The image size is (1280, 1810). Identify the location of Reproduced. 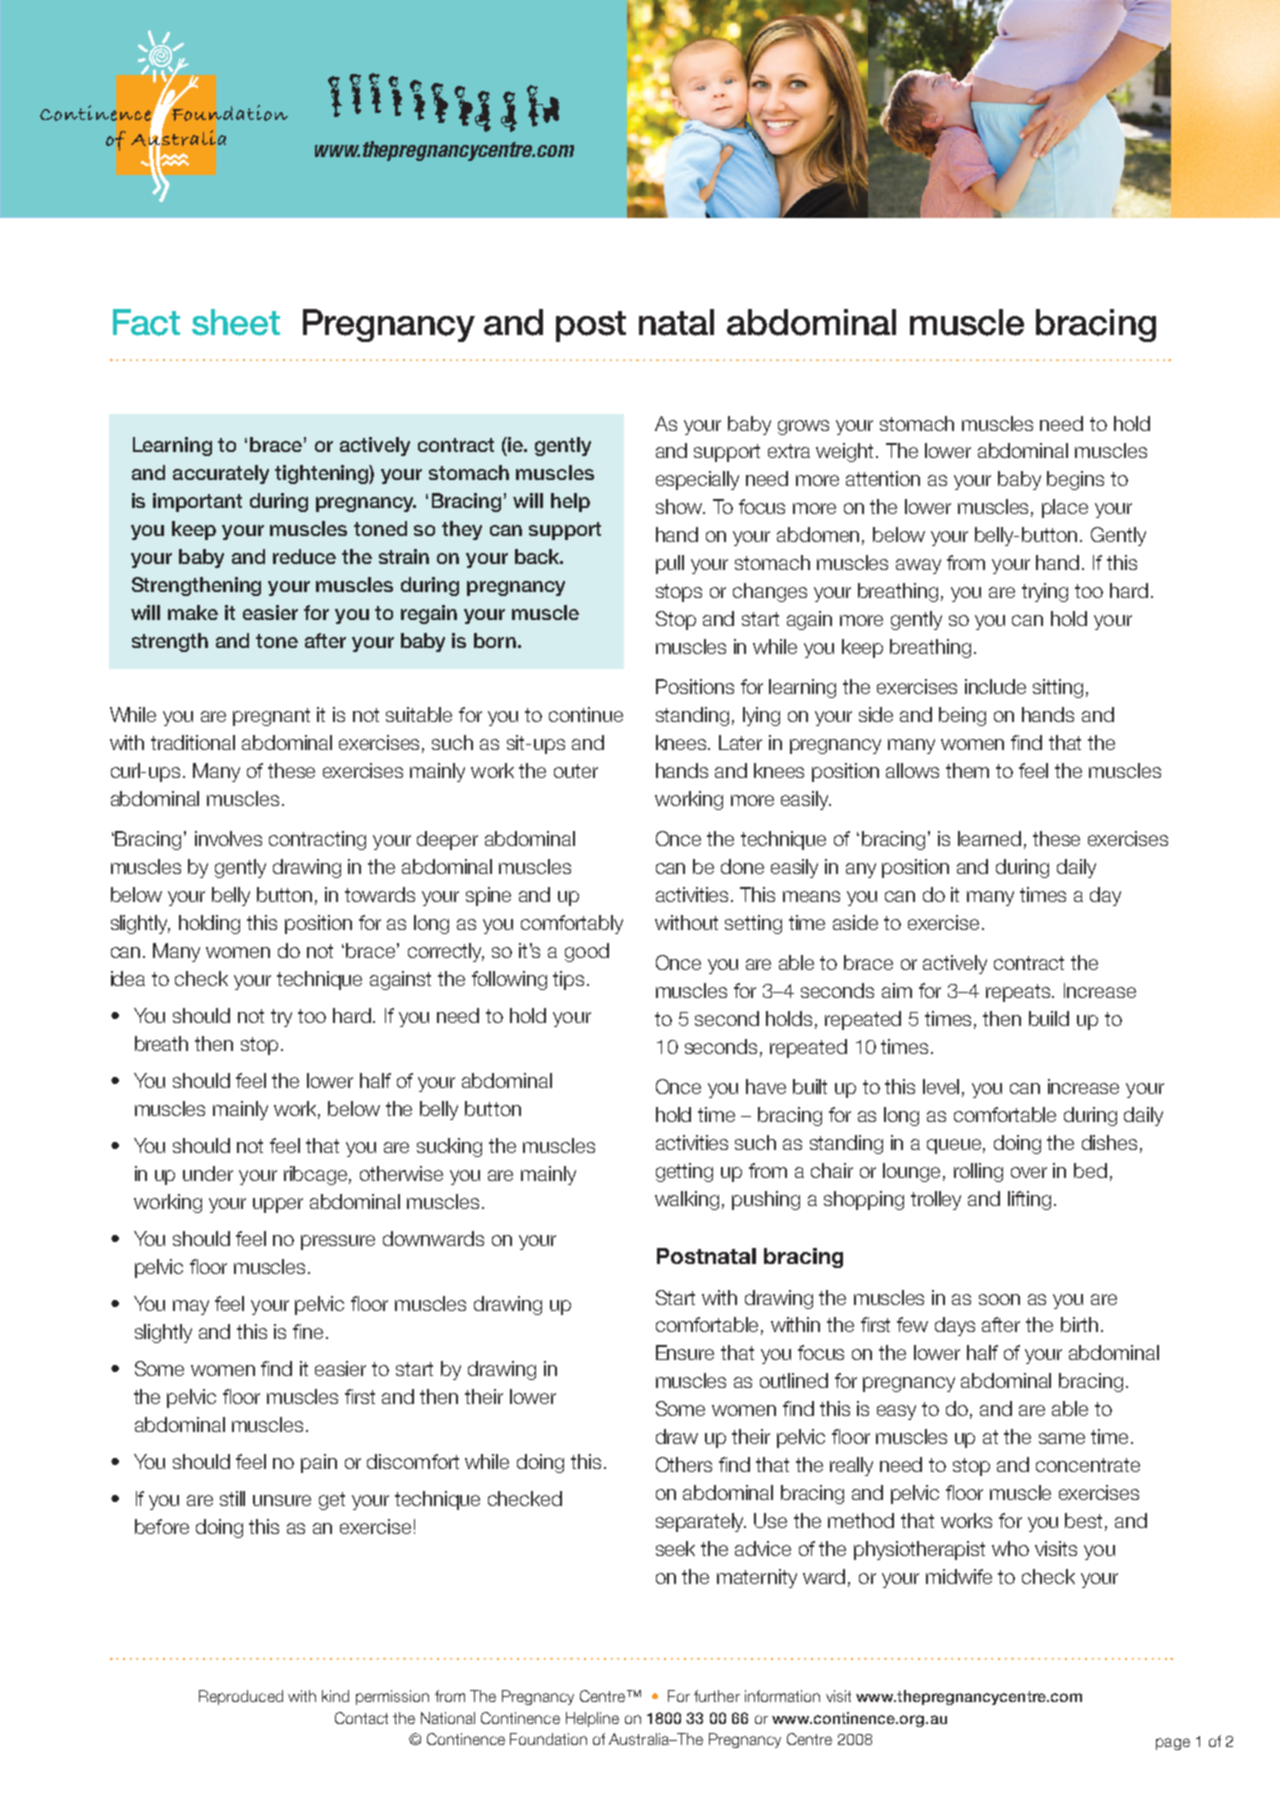
(241, 1697).
